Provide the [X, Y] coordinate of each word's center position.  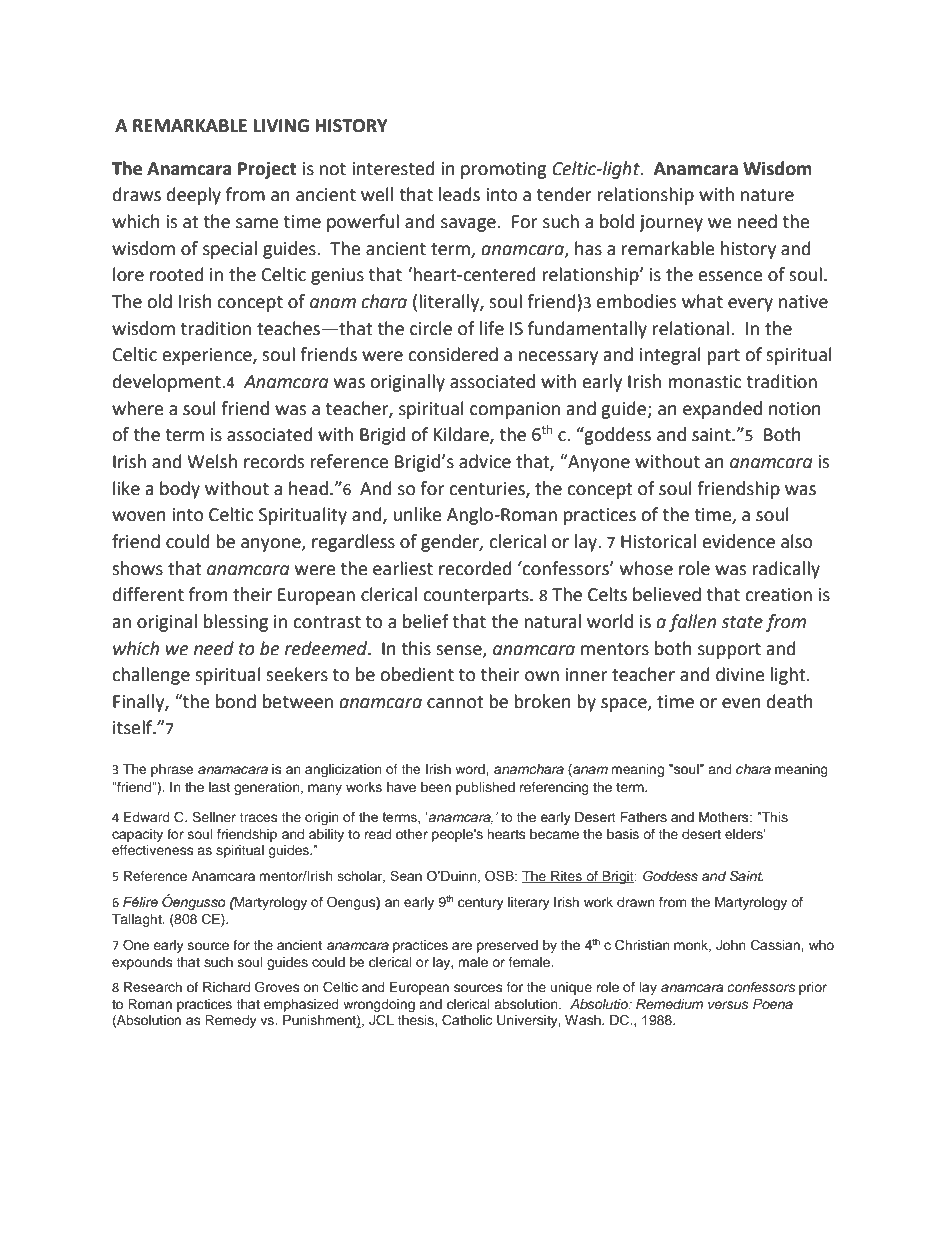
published [485, 788]
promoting [504, 170]
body [180, 490]
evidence [739, 541]
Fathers [643, 817]
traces [258, 817]
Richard [226, 987]
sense [460, 651]
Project [267, 170]
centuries [488, 489]
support [729, 651]
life [492, 328]
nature [767, 195]
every [750, 305]
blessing [236, 623]
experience [208, 356]
